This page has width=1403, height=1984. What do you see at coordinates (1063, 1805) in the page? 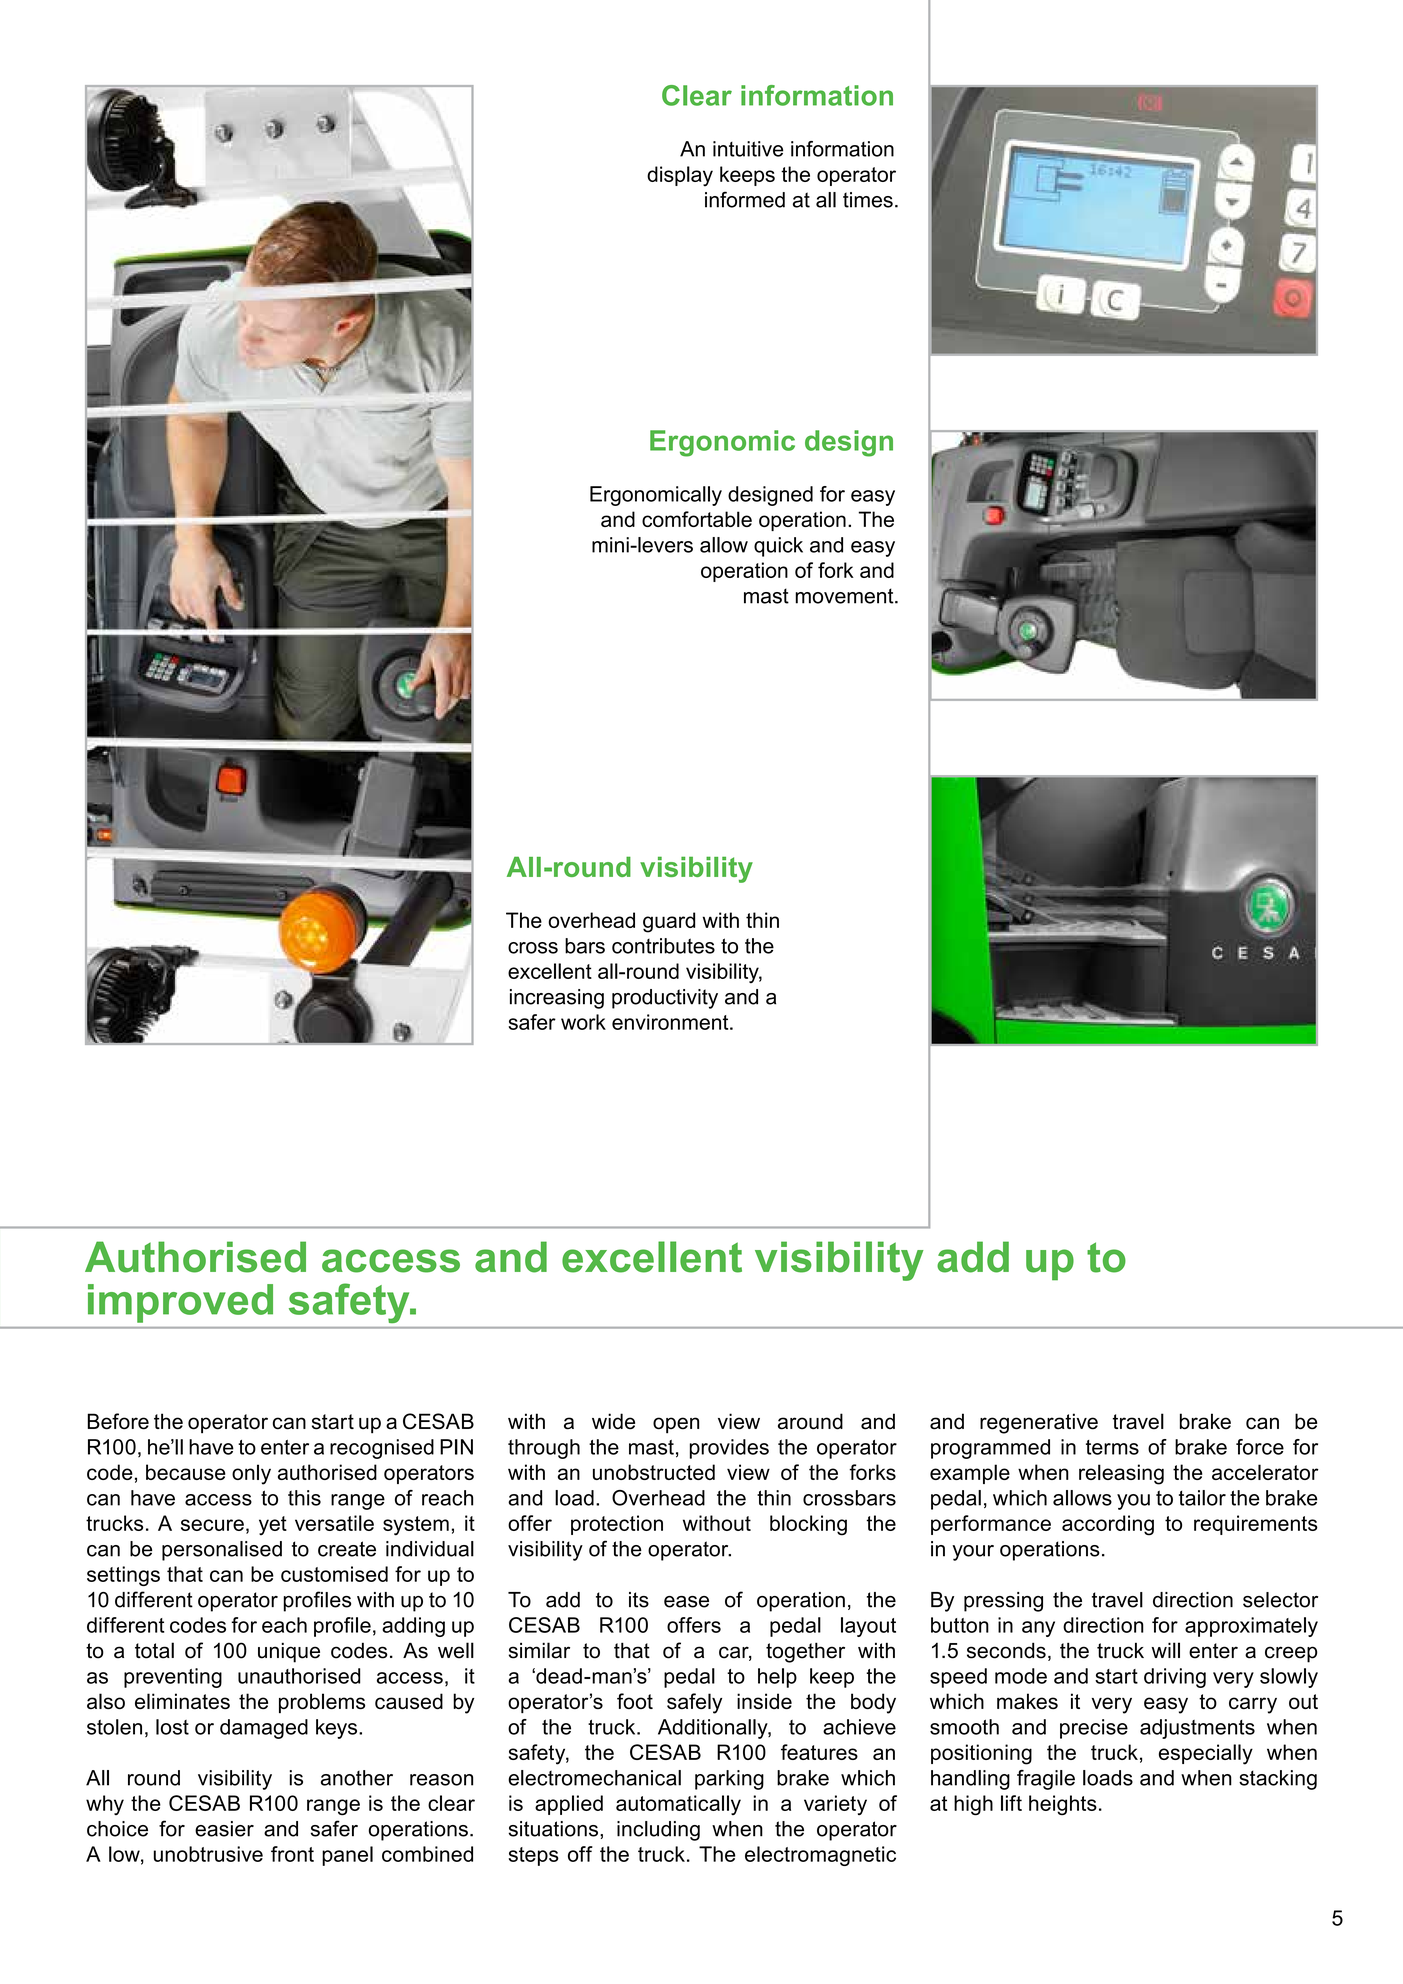
I see `heights` at bounding box center [1063, 1805].
